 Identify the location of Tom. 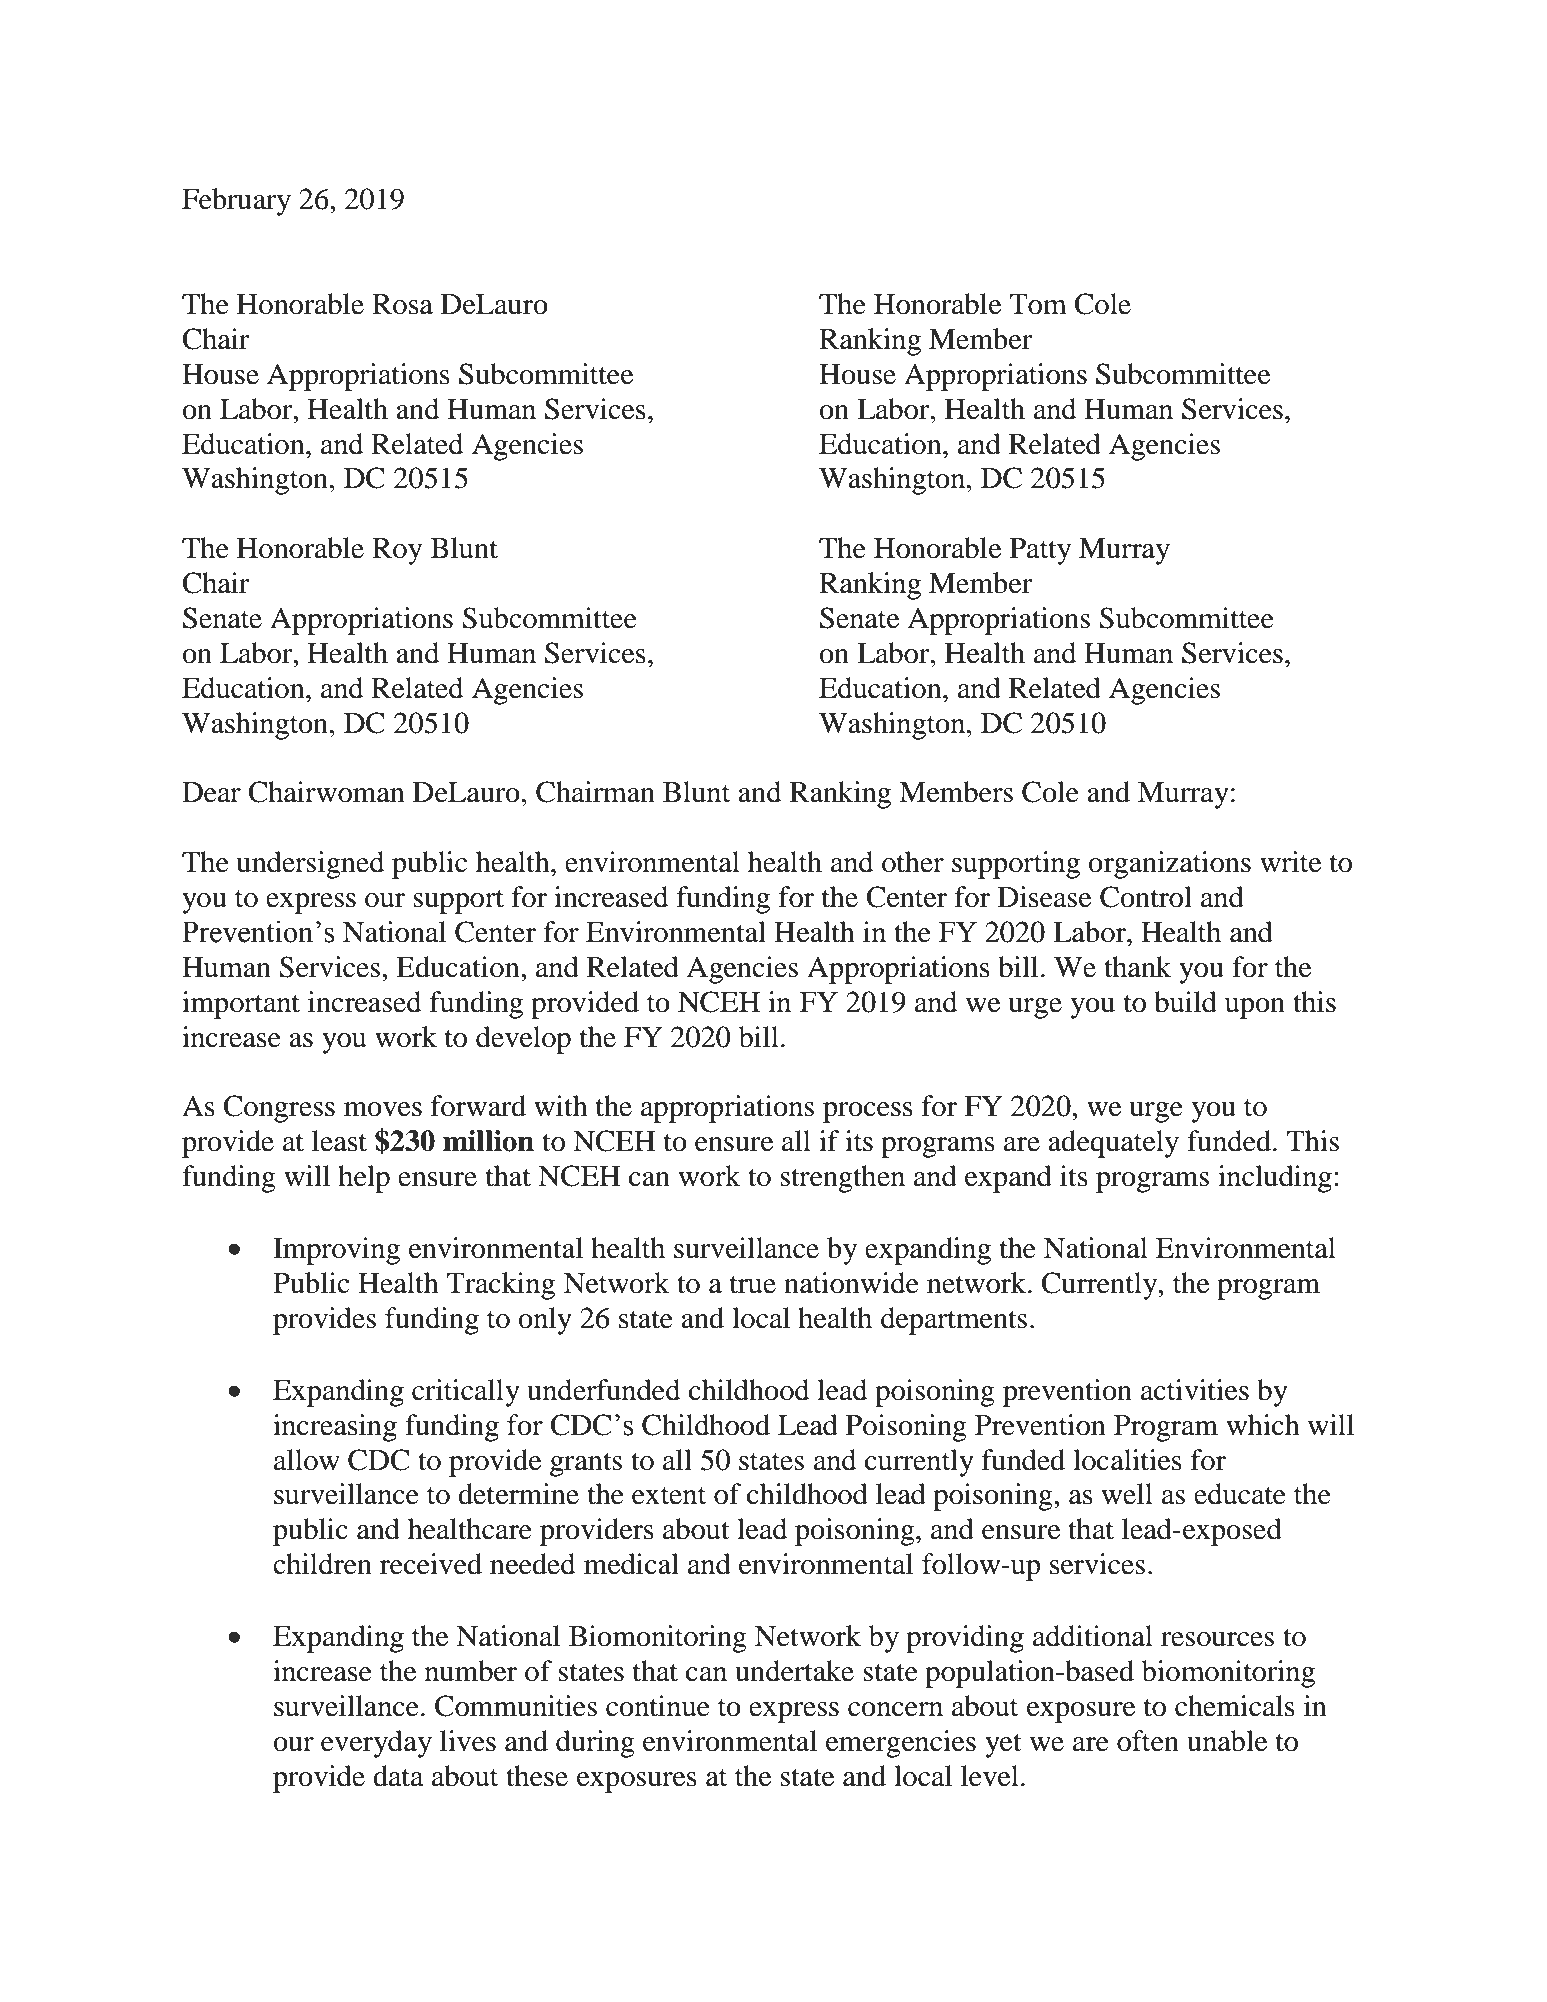
(1038, 304).
